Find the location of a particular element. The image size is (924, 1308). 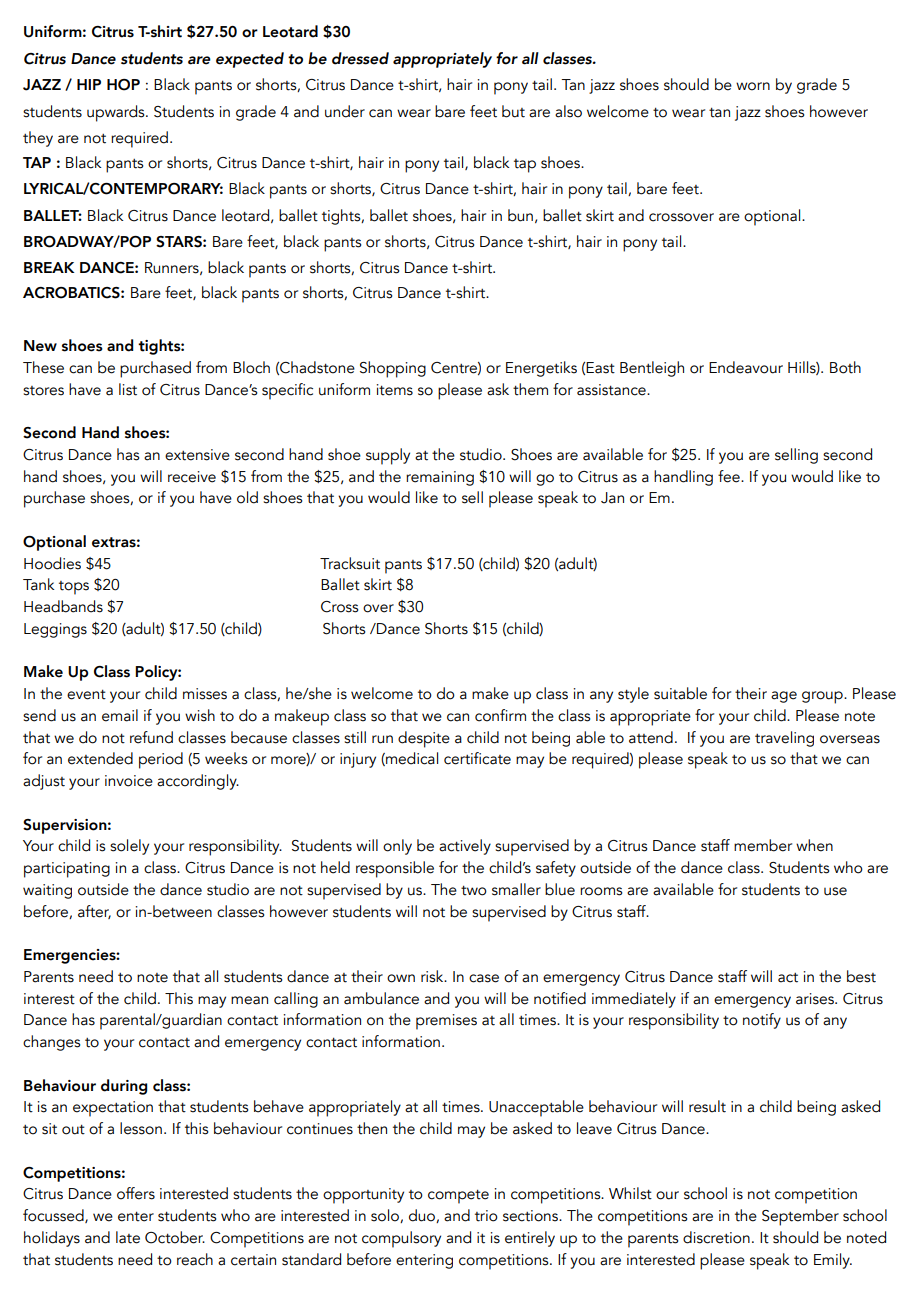

arises is located at coordinates (816, 999).
